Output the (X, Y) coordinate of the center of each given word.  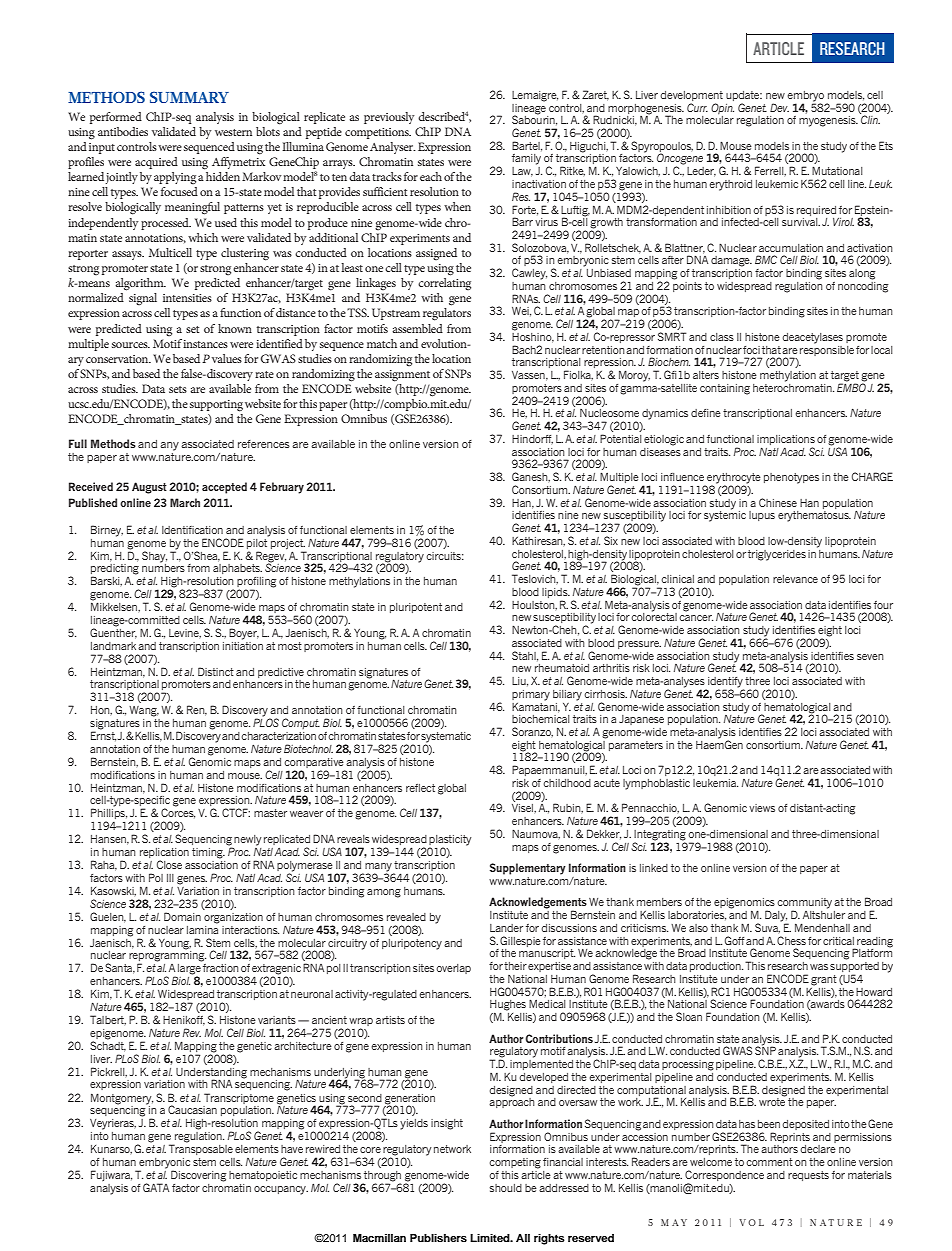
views (762, 808)
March (185, 502)
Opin (722, 109)
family (526, 159)
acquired (156, 163)
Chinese (778, 502)
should (505, 1188)
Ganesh (531, 477)
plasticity (450, 841)
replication (164, 854)
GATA (156, 1187)
